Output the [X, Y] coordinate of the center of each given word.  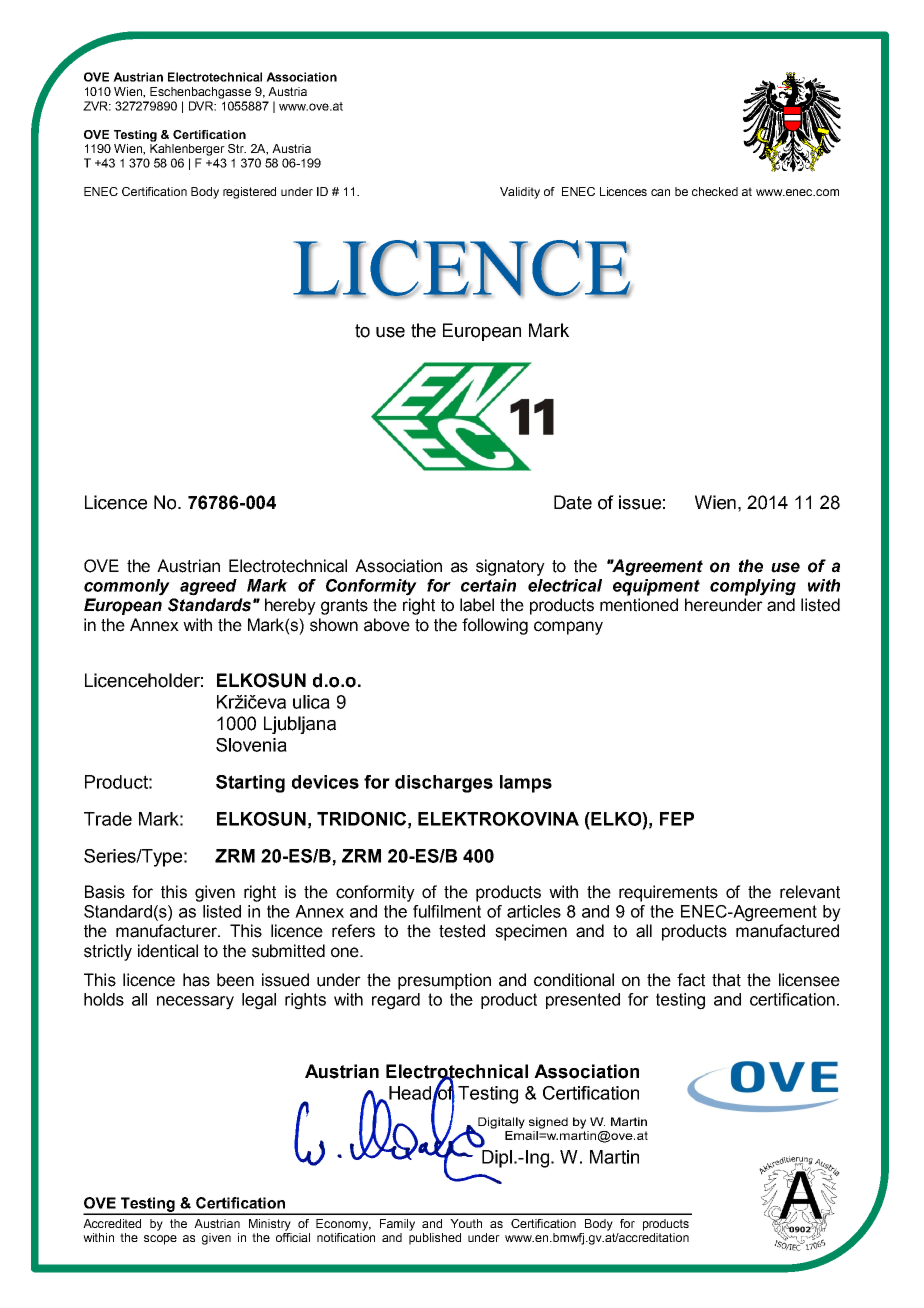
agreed [208, 587]
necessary [195, 1003]
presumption [444, 981]
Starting [250, 784]
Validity [520, 193]
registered [249, 193]
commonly [127, 587]
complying [753, 587]
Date [573, 502]
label [477, 605]
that [726, 980]
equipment [656, 587]
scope [160, 1240]
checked [715, 191]
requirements [668, 893]
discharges [444, 784]
